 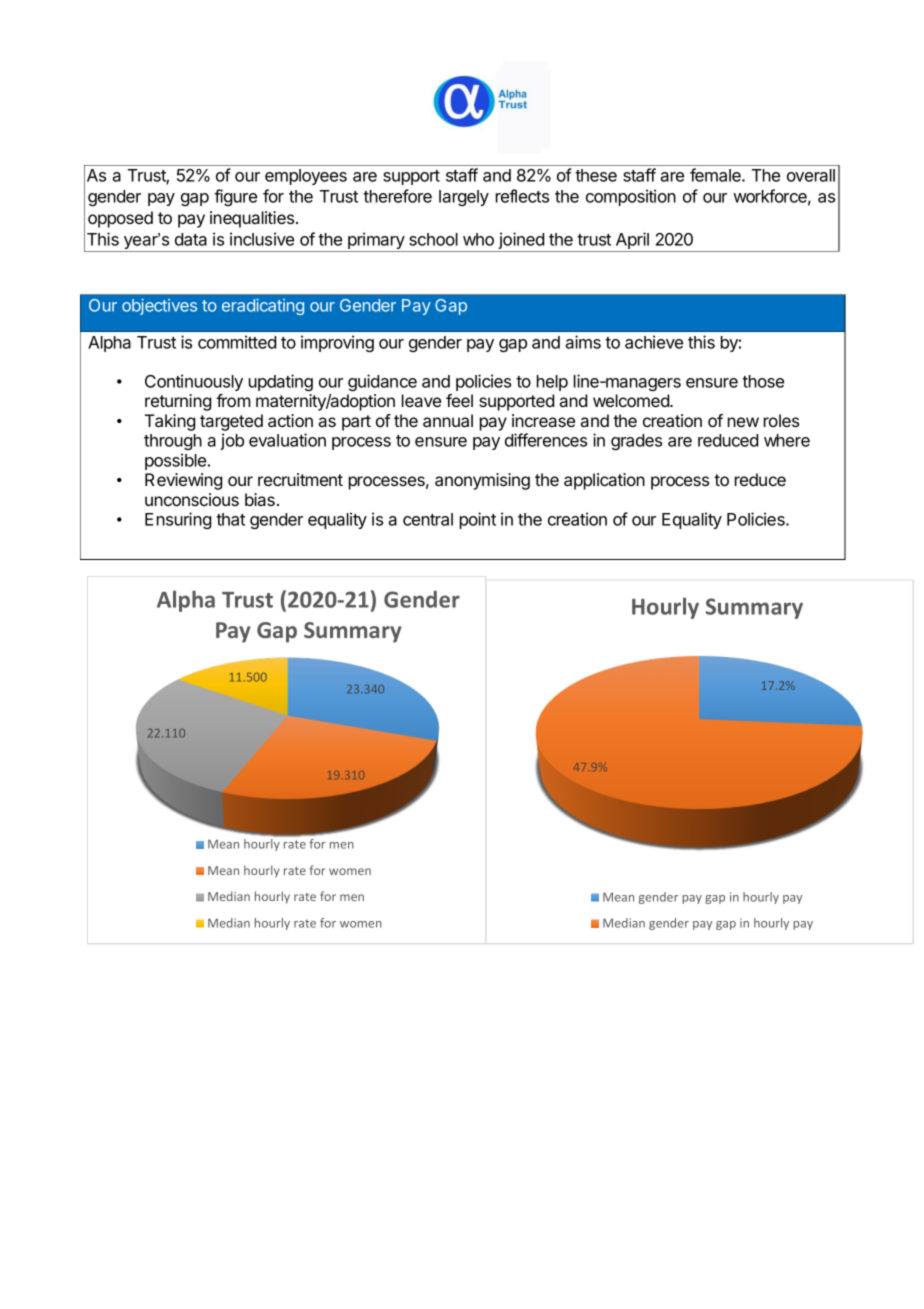 What do you see at coordinates (604, 481) in the page?
I see `application` at bounding box center [604, 481].
